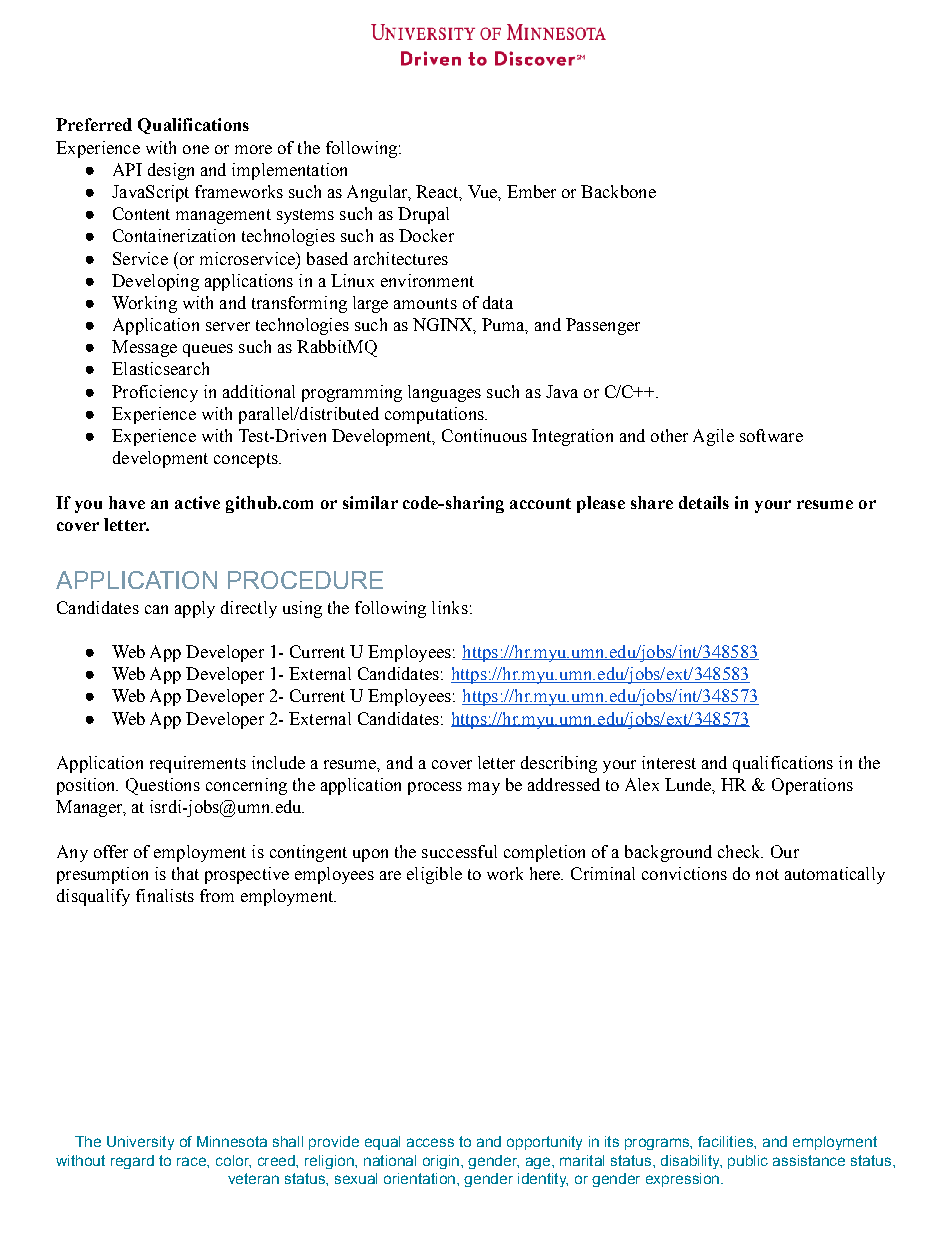  Describe the element at coordinates (726, 1141) in the page. I see `facilities` at that location.
